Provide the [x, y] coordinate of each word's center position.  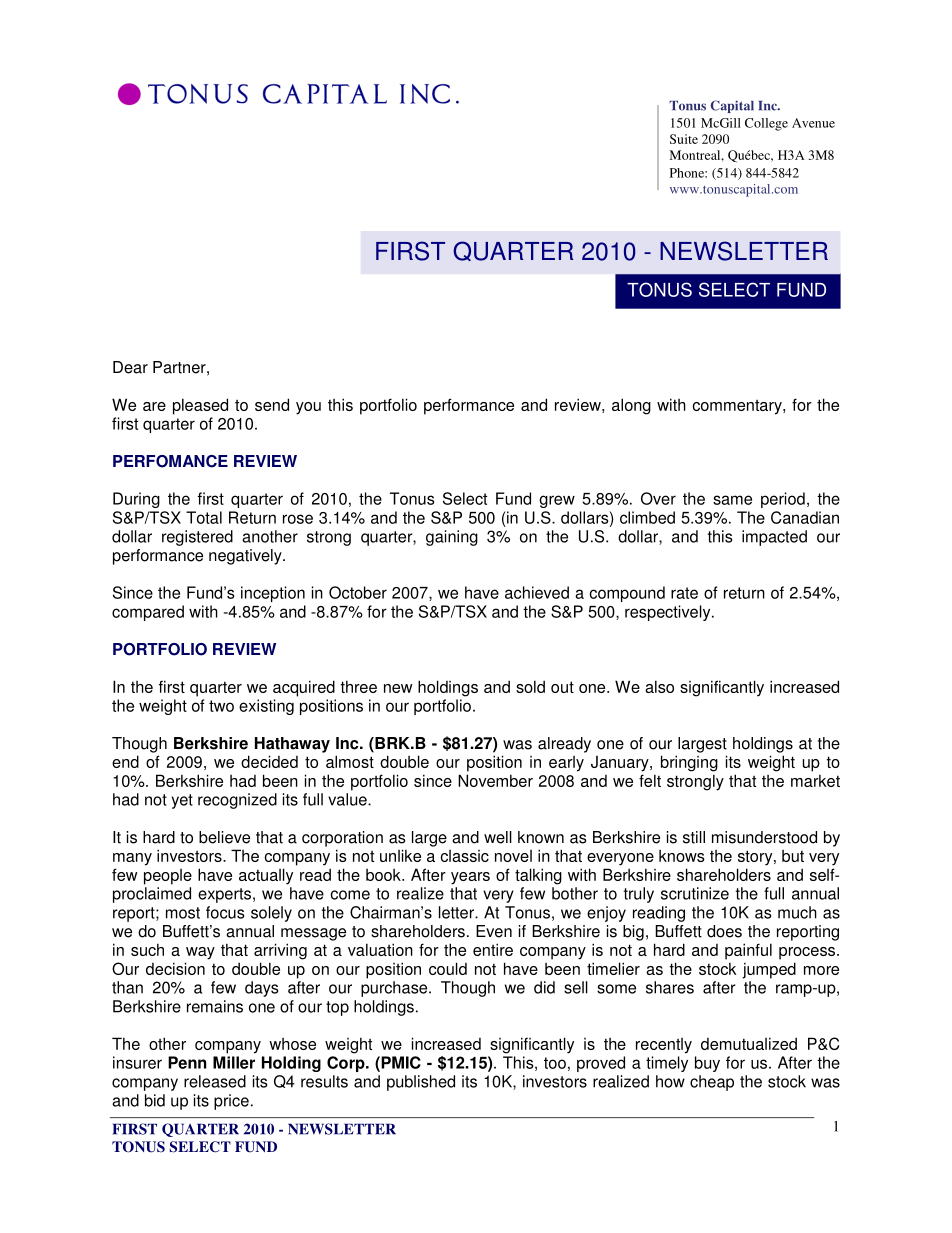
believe [224, 837]
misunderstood [764, 837]
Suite [684, 139]
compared [148, 613]
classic [464, 856]
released [215, 1081]
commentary [738, 407]
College [766, 124]
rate [684, 593]
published [421, 1083]
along [631, 406]
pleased [200, 406]
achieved [537, 592]
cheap [712, 1083]
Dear [130, 367]
